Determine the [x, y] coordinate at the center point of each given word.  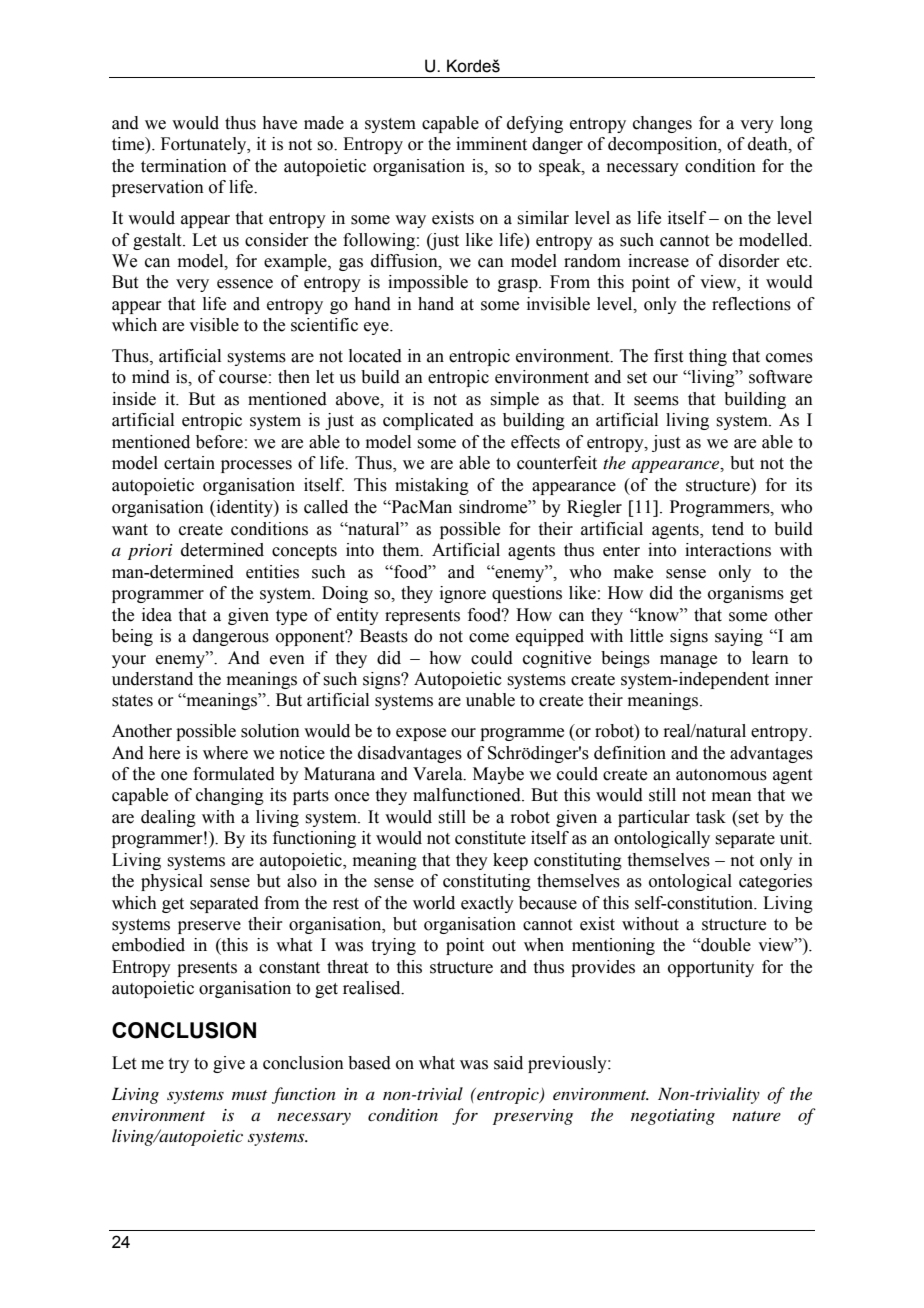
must [249, 1095]
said [508, 1063]
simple [514, 400]
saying [739, 637]
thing [708, 357]
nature [756, 1116]
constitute [490, 838]
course [243, 379]
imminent [491, 144]
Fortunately [205, 145]
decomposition [664, 145]
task [711, 817]
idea [157, 615]
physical [172, 882]
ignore [463, 594]
